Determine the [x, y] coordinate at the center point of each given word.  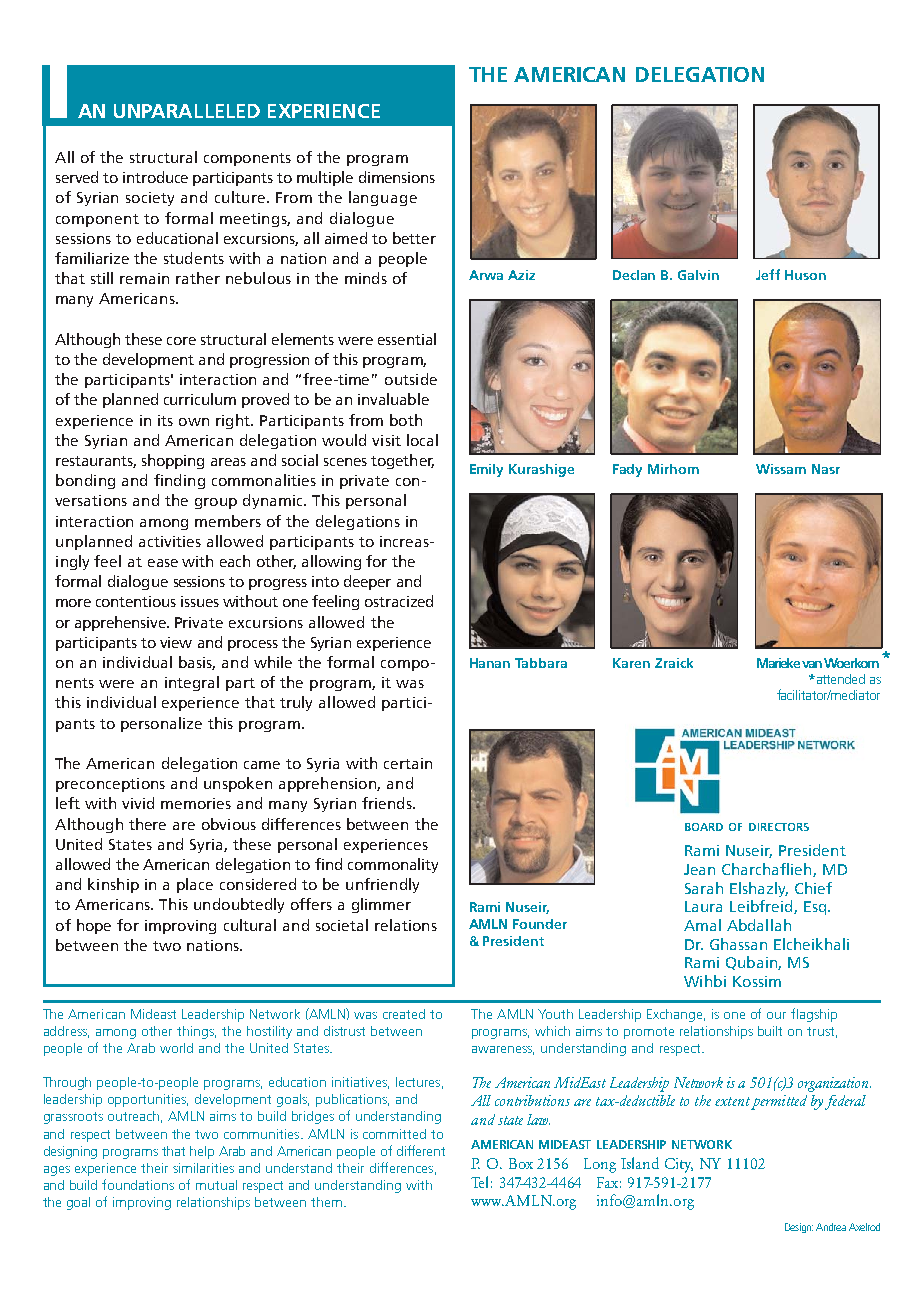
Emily [486, 470]
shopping [173, 461]
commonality [393, 865]
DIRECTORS [779, 827]
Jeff [768, 274]
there [147, 824]
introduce [155, 177]
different [421, 1150]
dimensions [397, 177]
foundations [138, 1184]
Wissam [781, 469]
